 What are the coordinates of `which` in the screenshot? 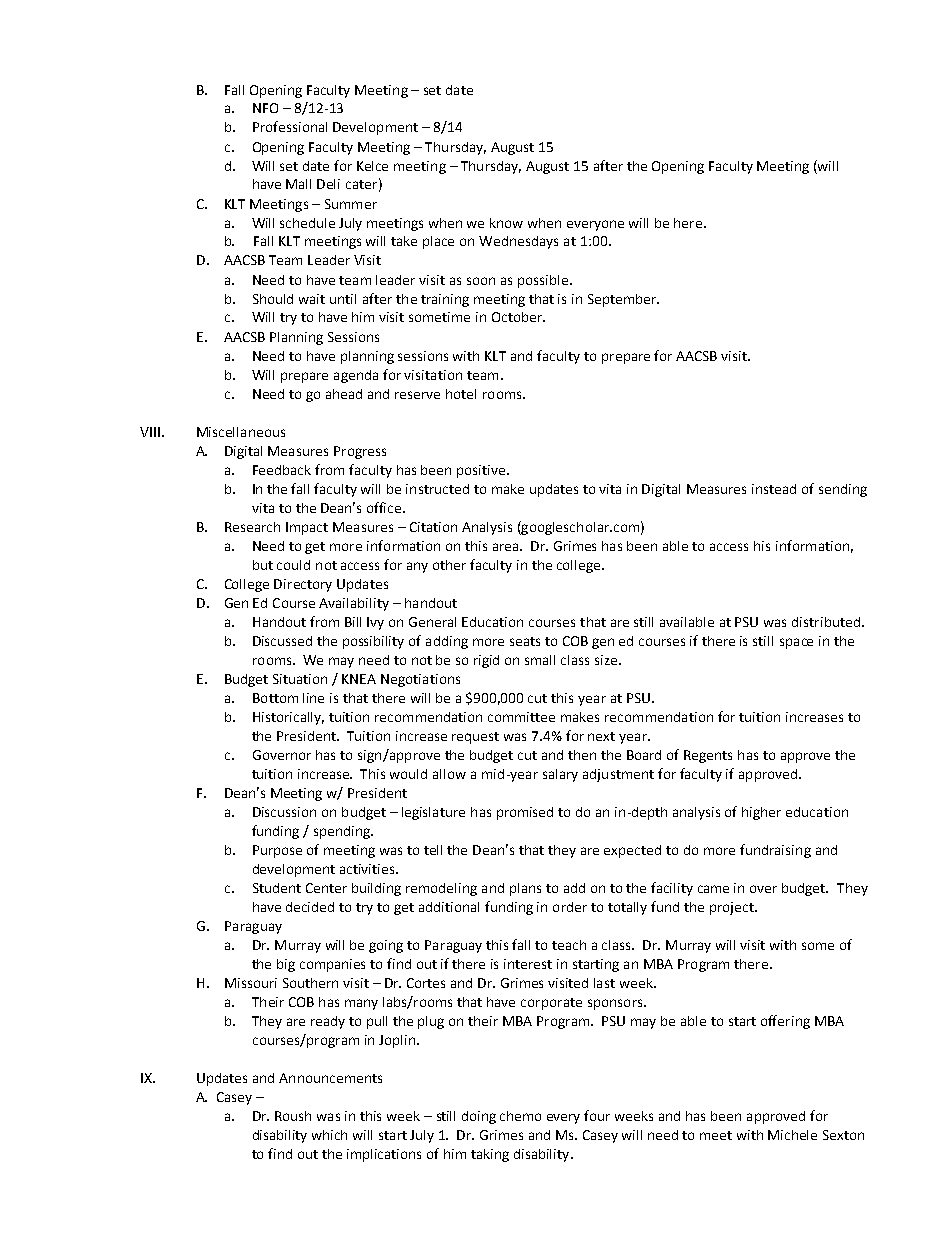 It's located at (329, 1135).
